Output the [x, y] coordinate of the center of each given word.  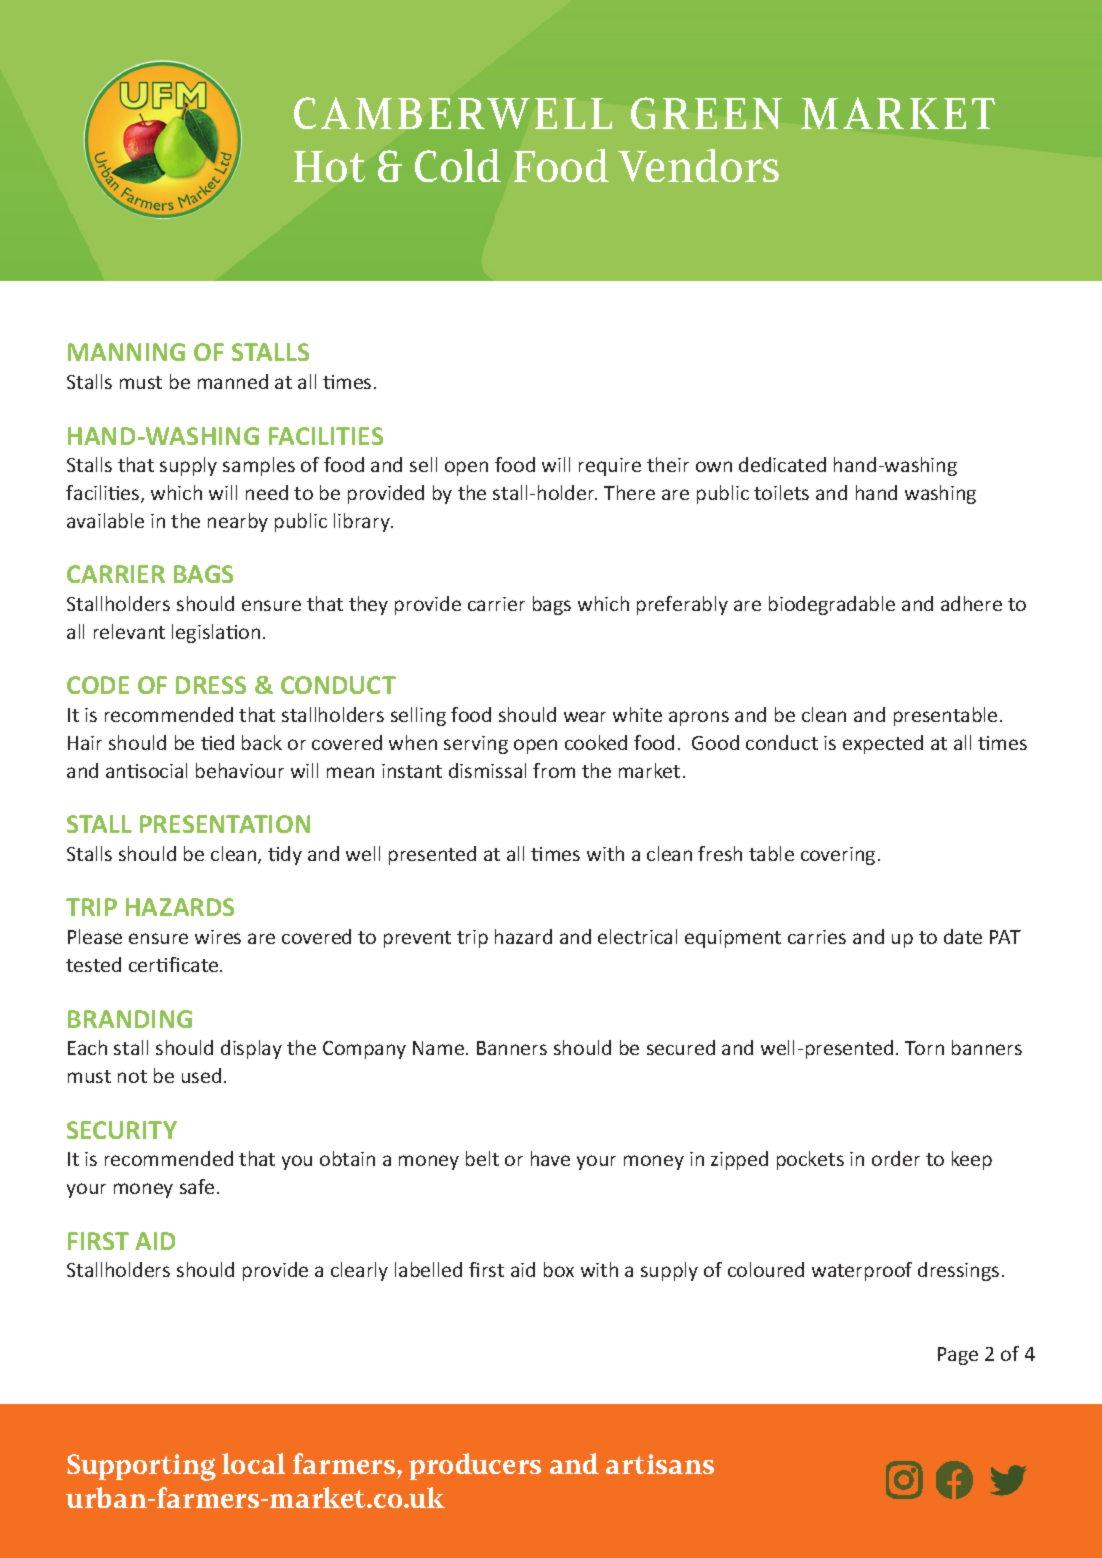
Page [958, 1356]
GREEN [706, 113]
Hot [329, 166]
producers [475, 1466]
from [554, 770]
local [253, 1463]
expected [883, 744]
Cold [458, 165]
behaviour [240, 770]
